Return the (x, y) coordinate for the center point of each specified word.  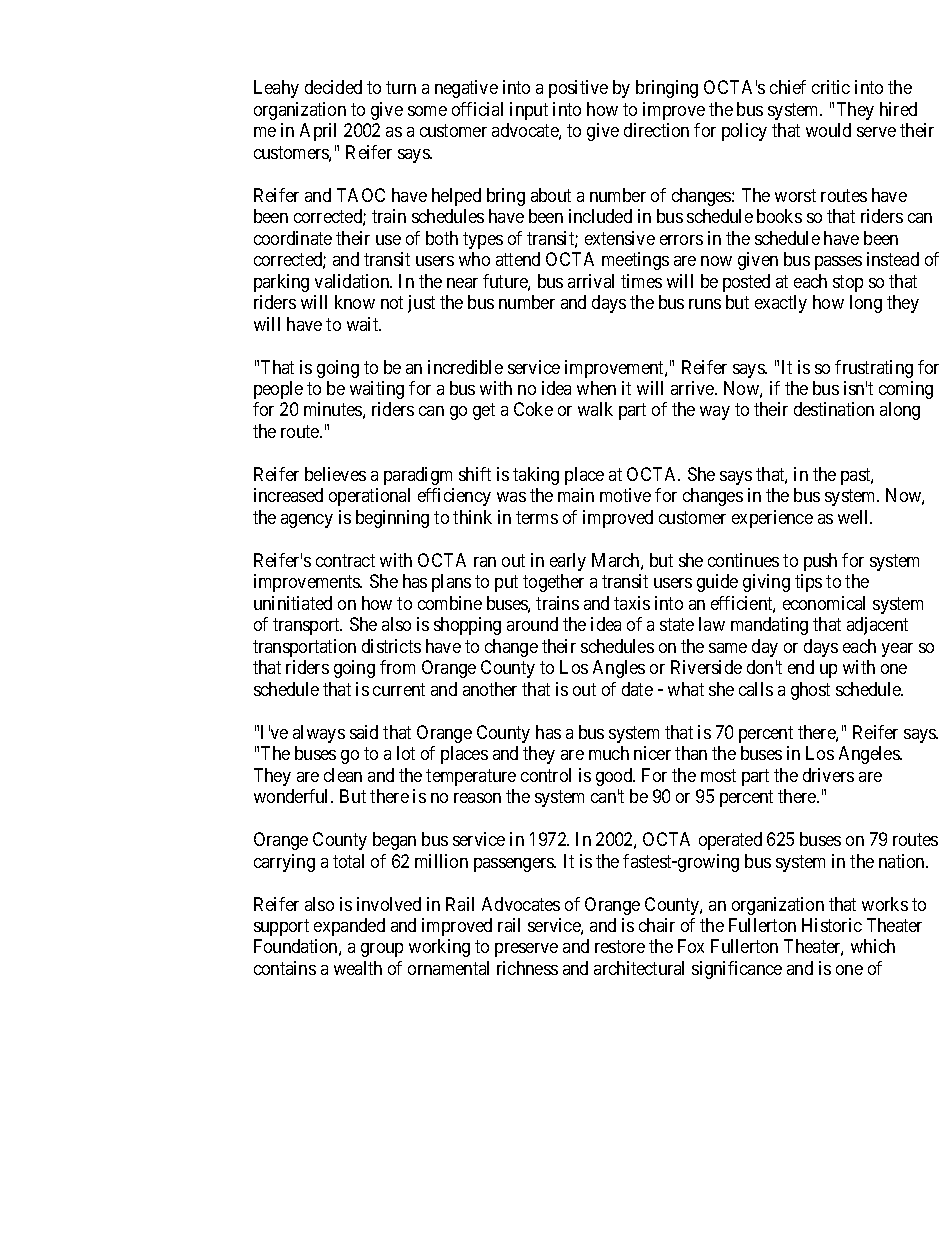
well (855, 517)
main (576, 495)
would (828, 130)
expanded (349, 927)
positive (578, 89)
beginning (392, 519)
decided (333, 87)
